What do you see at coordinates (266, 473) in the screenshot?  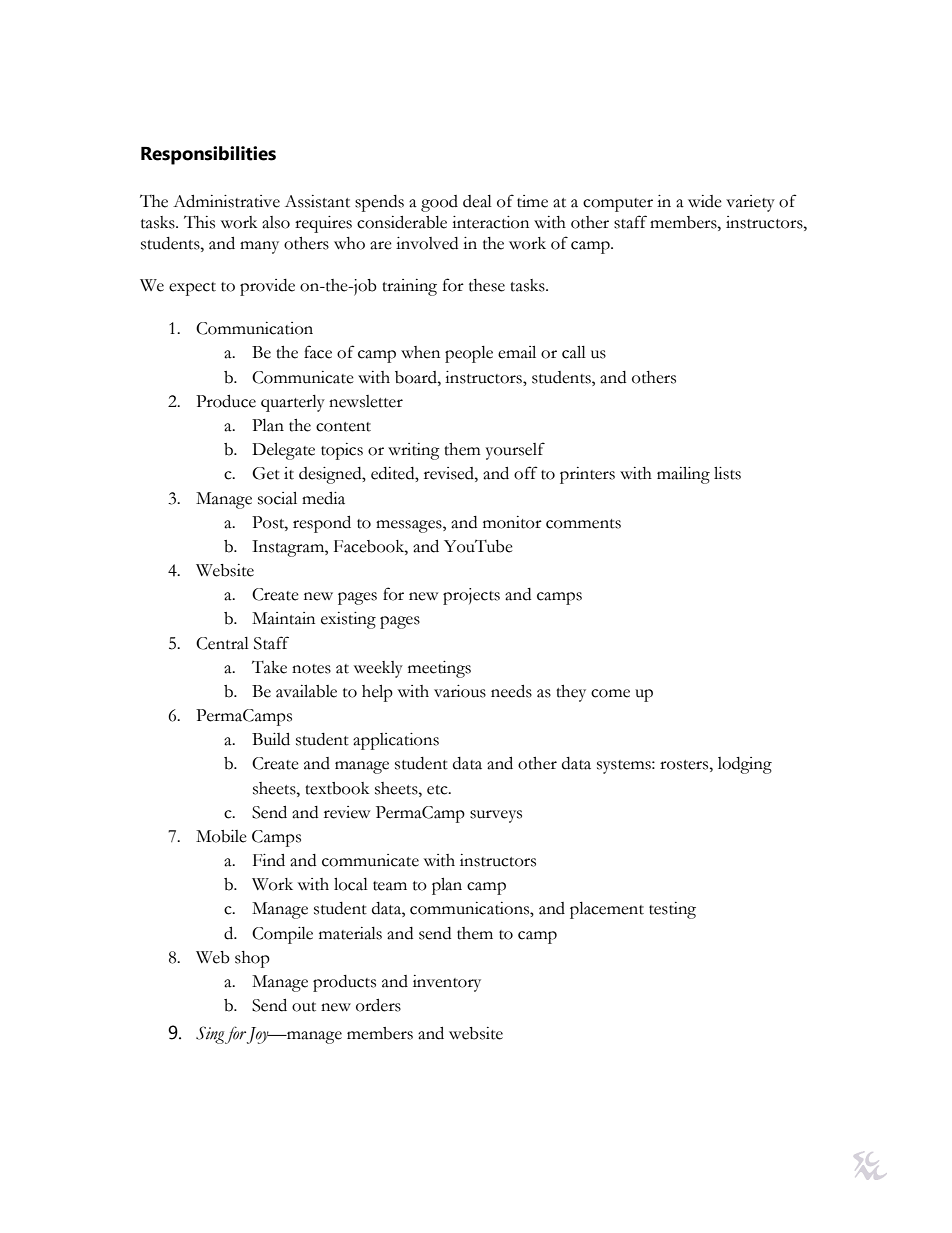 I see `Get` at bounding box center [266, 473].
